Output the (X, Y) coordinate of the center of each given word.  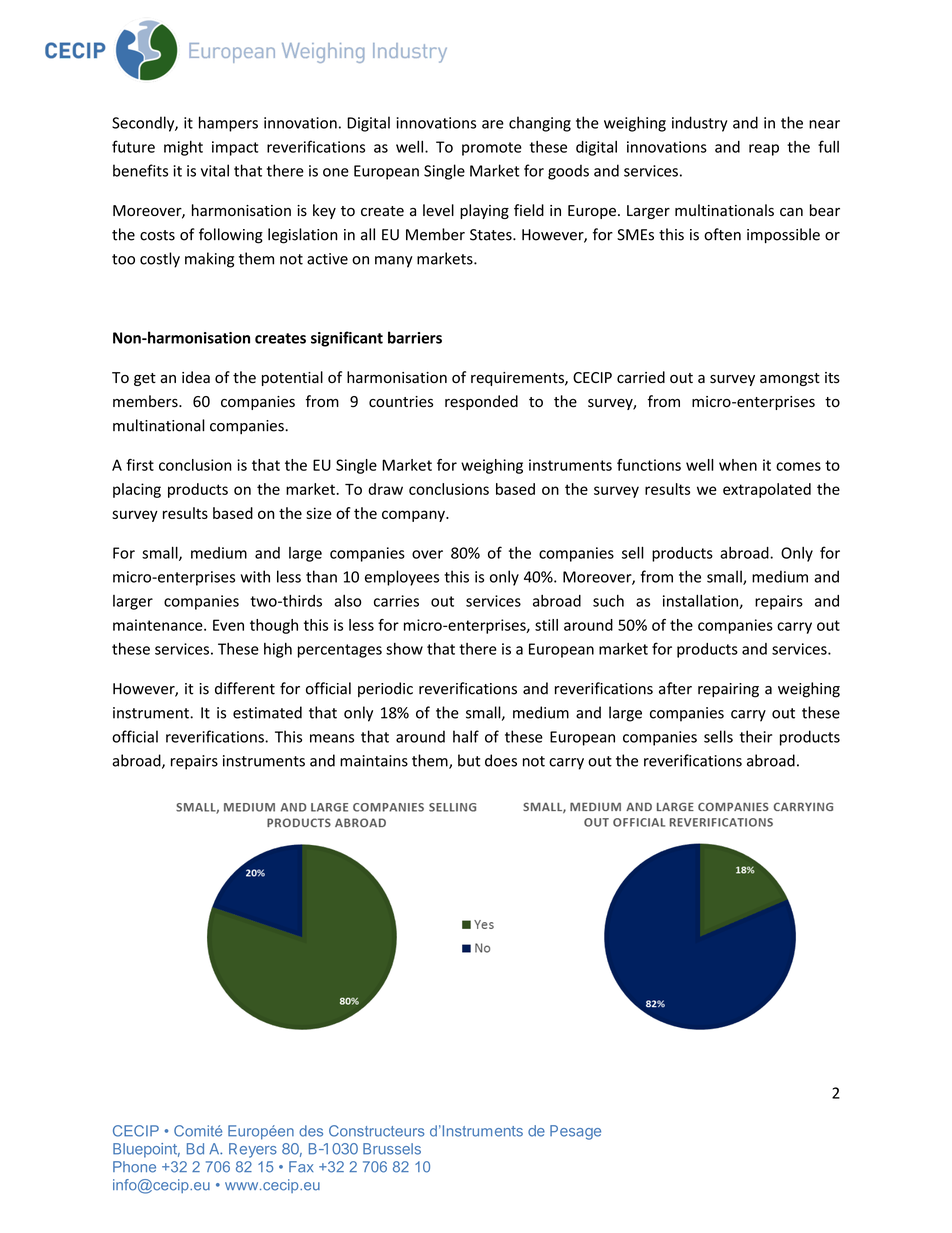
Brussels (392, 1149)
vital (215, 170)
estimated (267, 712)
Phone (134, 1167)
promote (492, 149)
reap (764, 150)
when (738, 465)
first (140, 465)
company (414, 516)
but (469, 760)
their (756, 736)
